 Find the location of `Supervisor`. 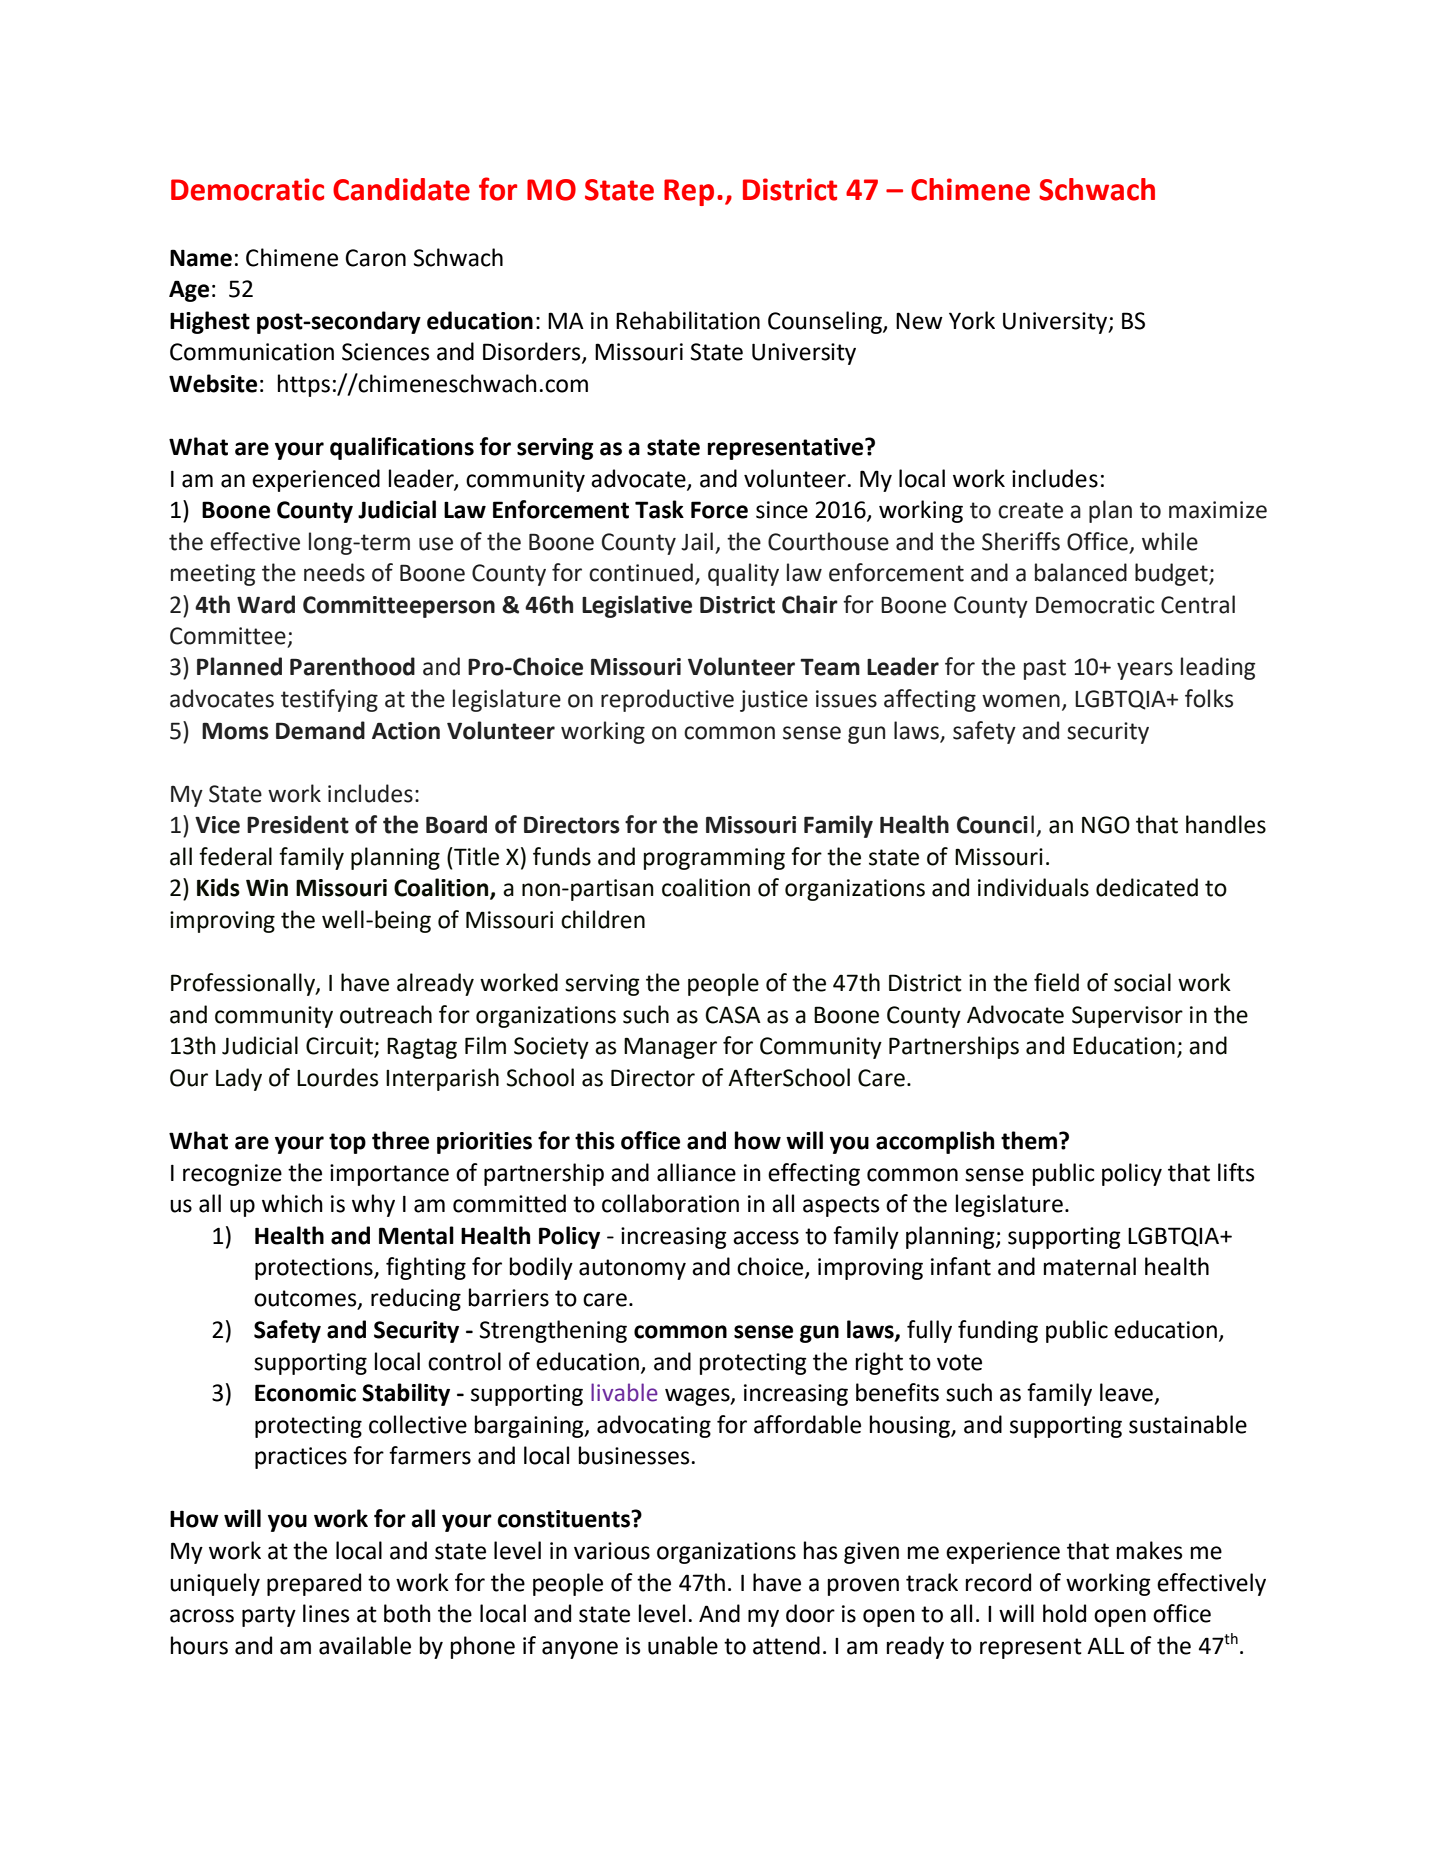

Supervisor is located at coordinates (1127, 1017).
